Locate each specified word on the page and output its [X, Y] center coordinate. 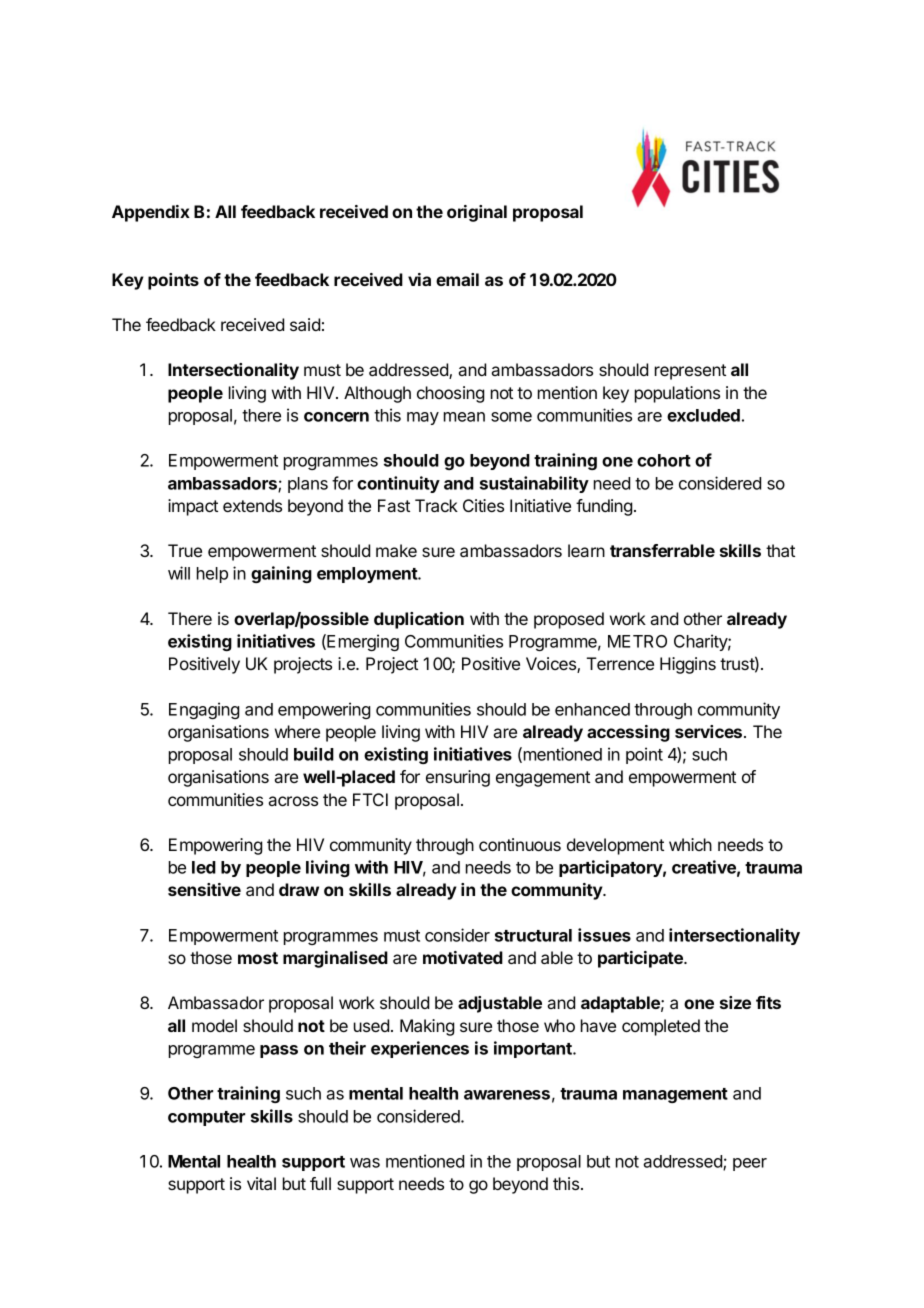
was [365, 1163]
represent [690, 372]
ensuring [458, 778]
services [710, 731]
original [477, 213]
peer [750, 1164]
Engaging [204, 710]
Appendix [151, 213]
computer [206, 1118]
